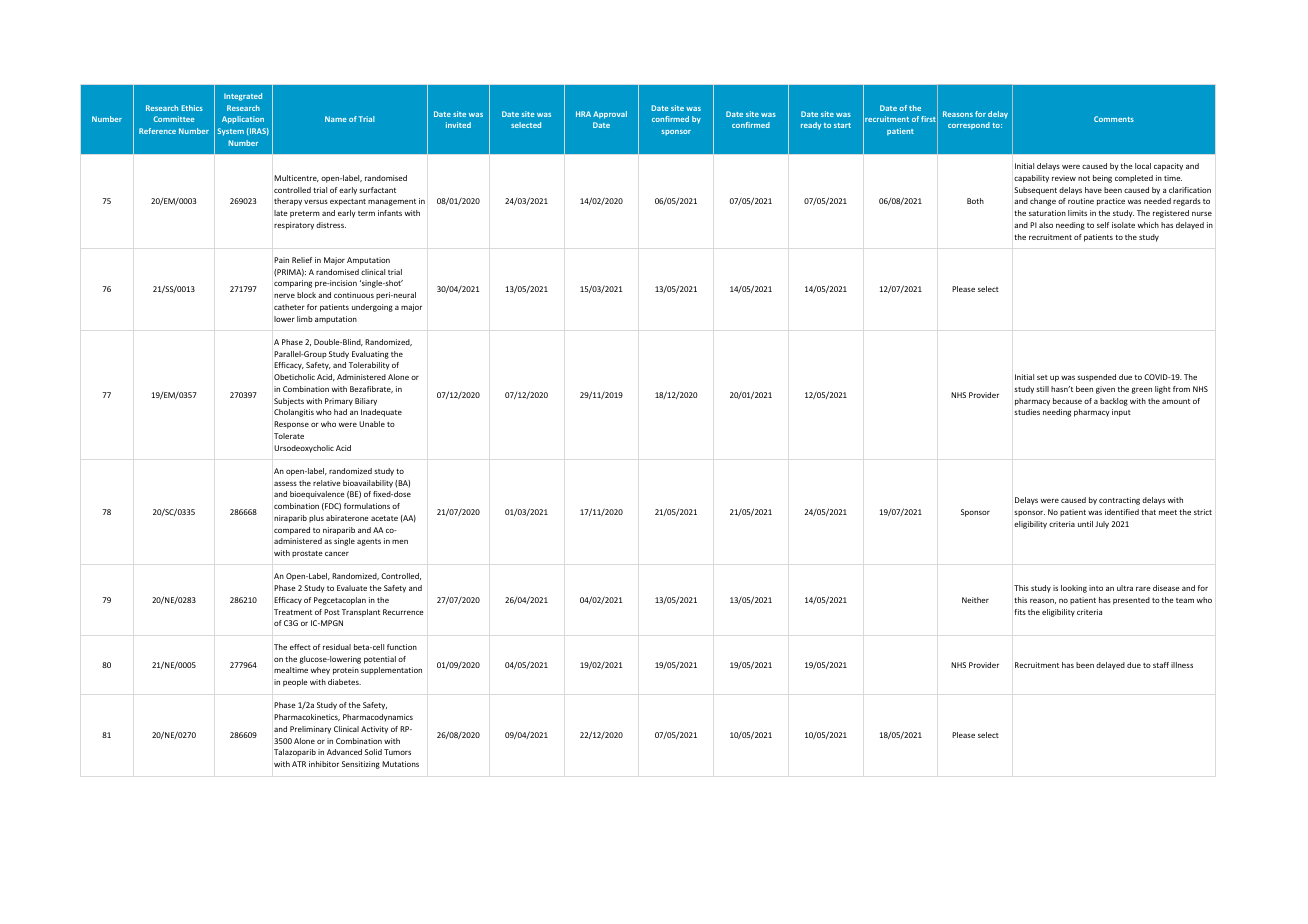 Image resolution: width=1308 pixels, height=924 pixels. Describe the element at coordinates (289, 436) in the screenshot. I see `Tolerate` at that location.
